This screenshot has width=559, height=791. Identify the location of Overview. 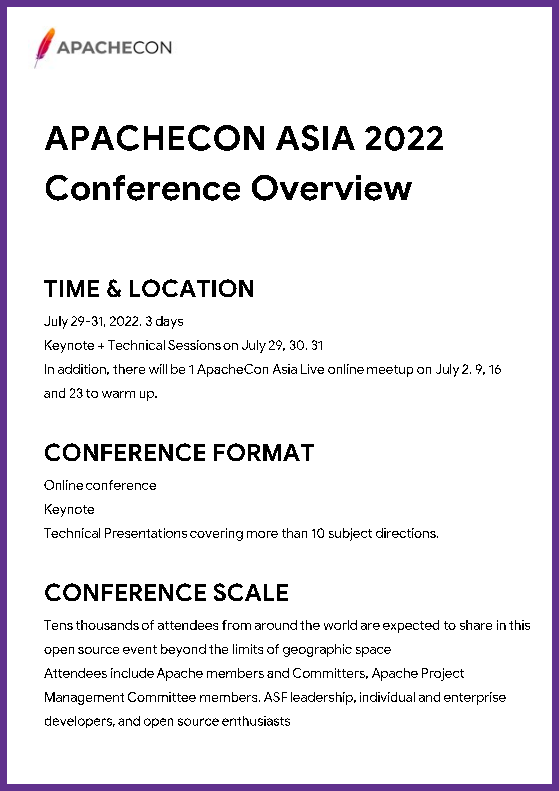
(332, 188).
